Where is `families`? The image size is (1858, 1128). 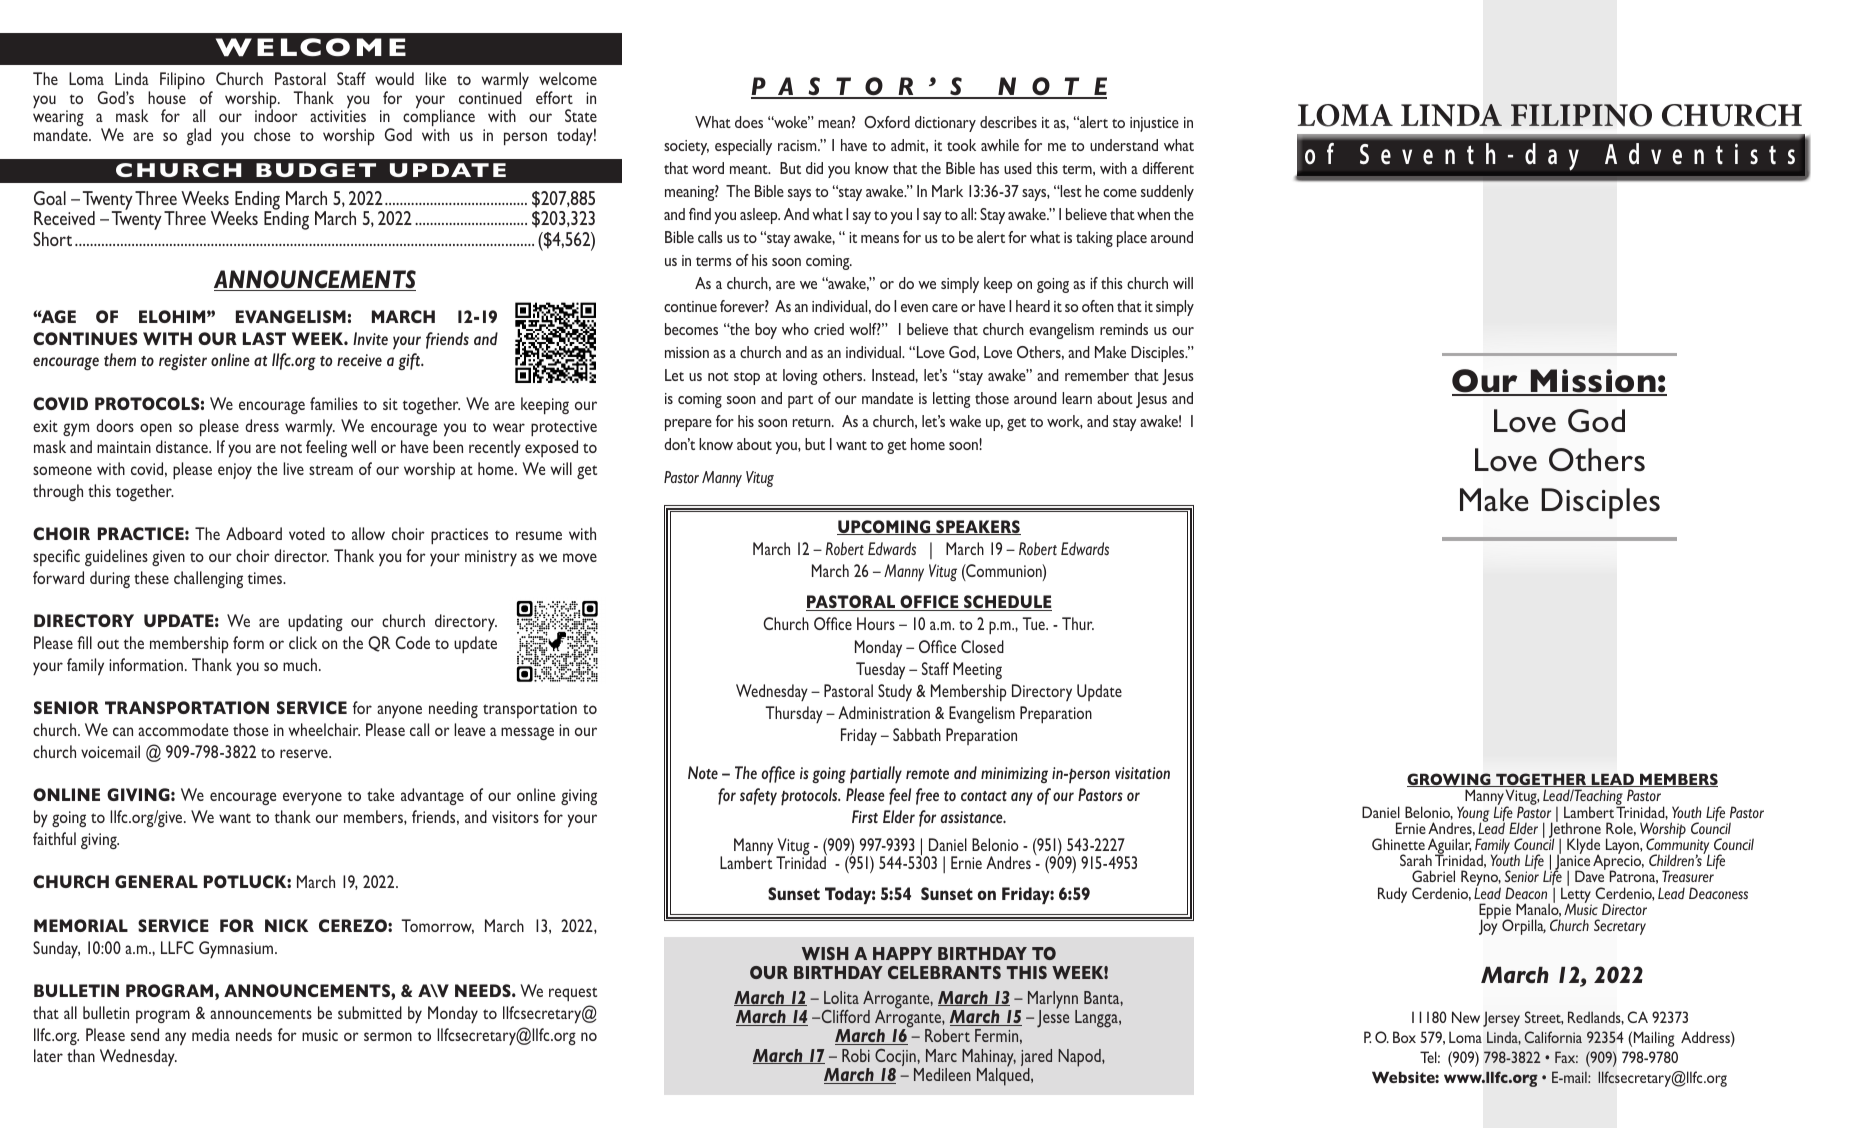 families is located at coordinates (334, 403).
